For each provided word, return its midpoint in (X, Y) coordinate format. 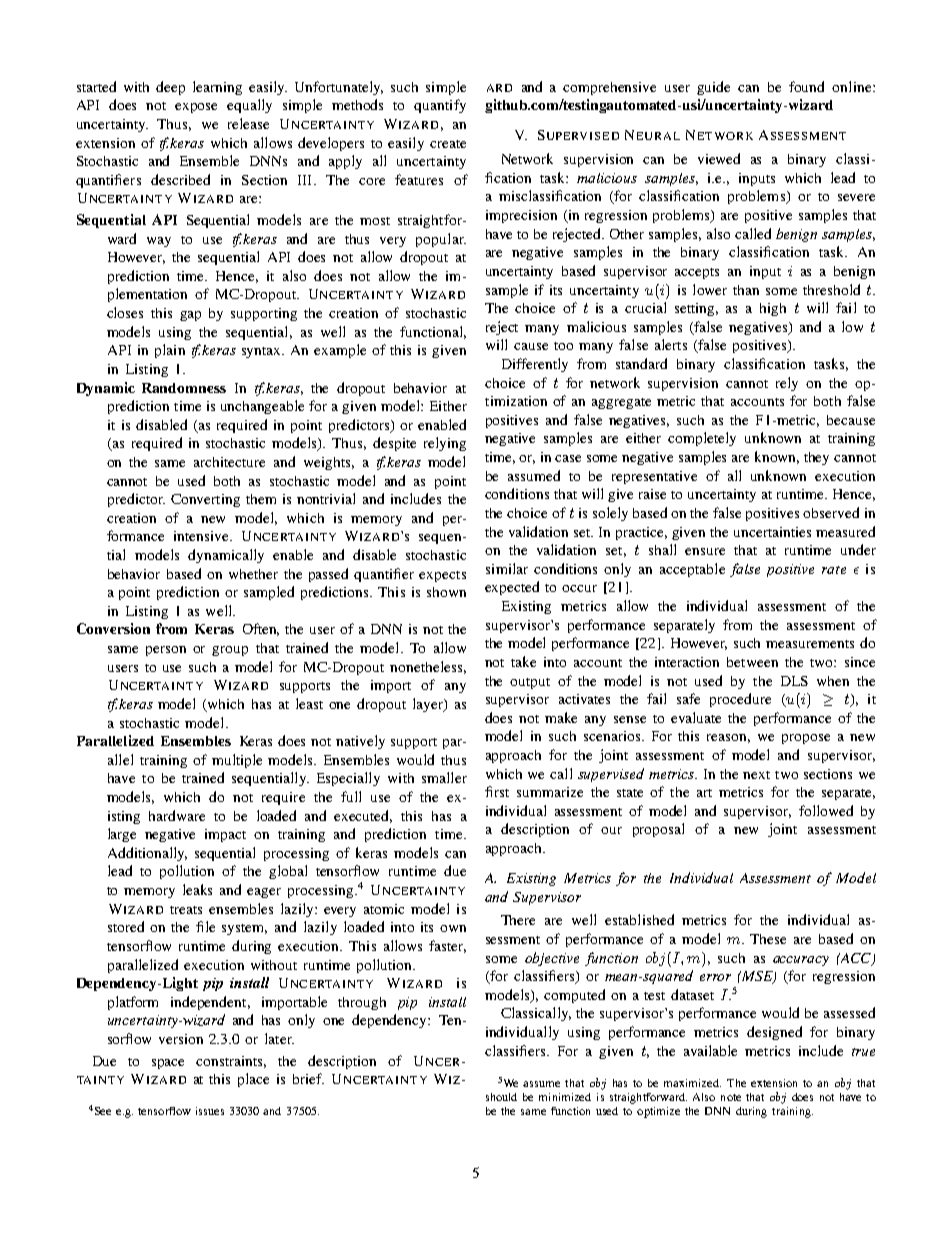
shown (446, 592)
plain (170, 351)
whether (253, 574)
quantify (440, 106)
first (497, 791)
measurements (810, 644)
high (773, 309)
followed (826, 810)
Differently (535, 365)
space (168, 1064)
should (501, 1097)
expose (196, 108)
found (806, 86)
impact (225, 835)
